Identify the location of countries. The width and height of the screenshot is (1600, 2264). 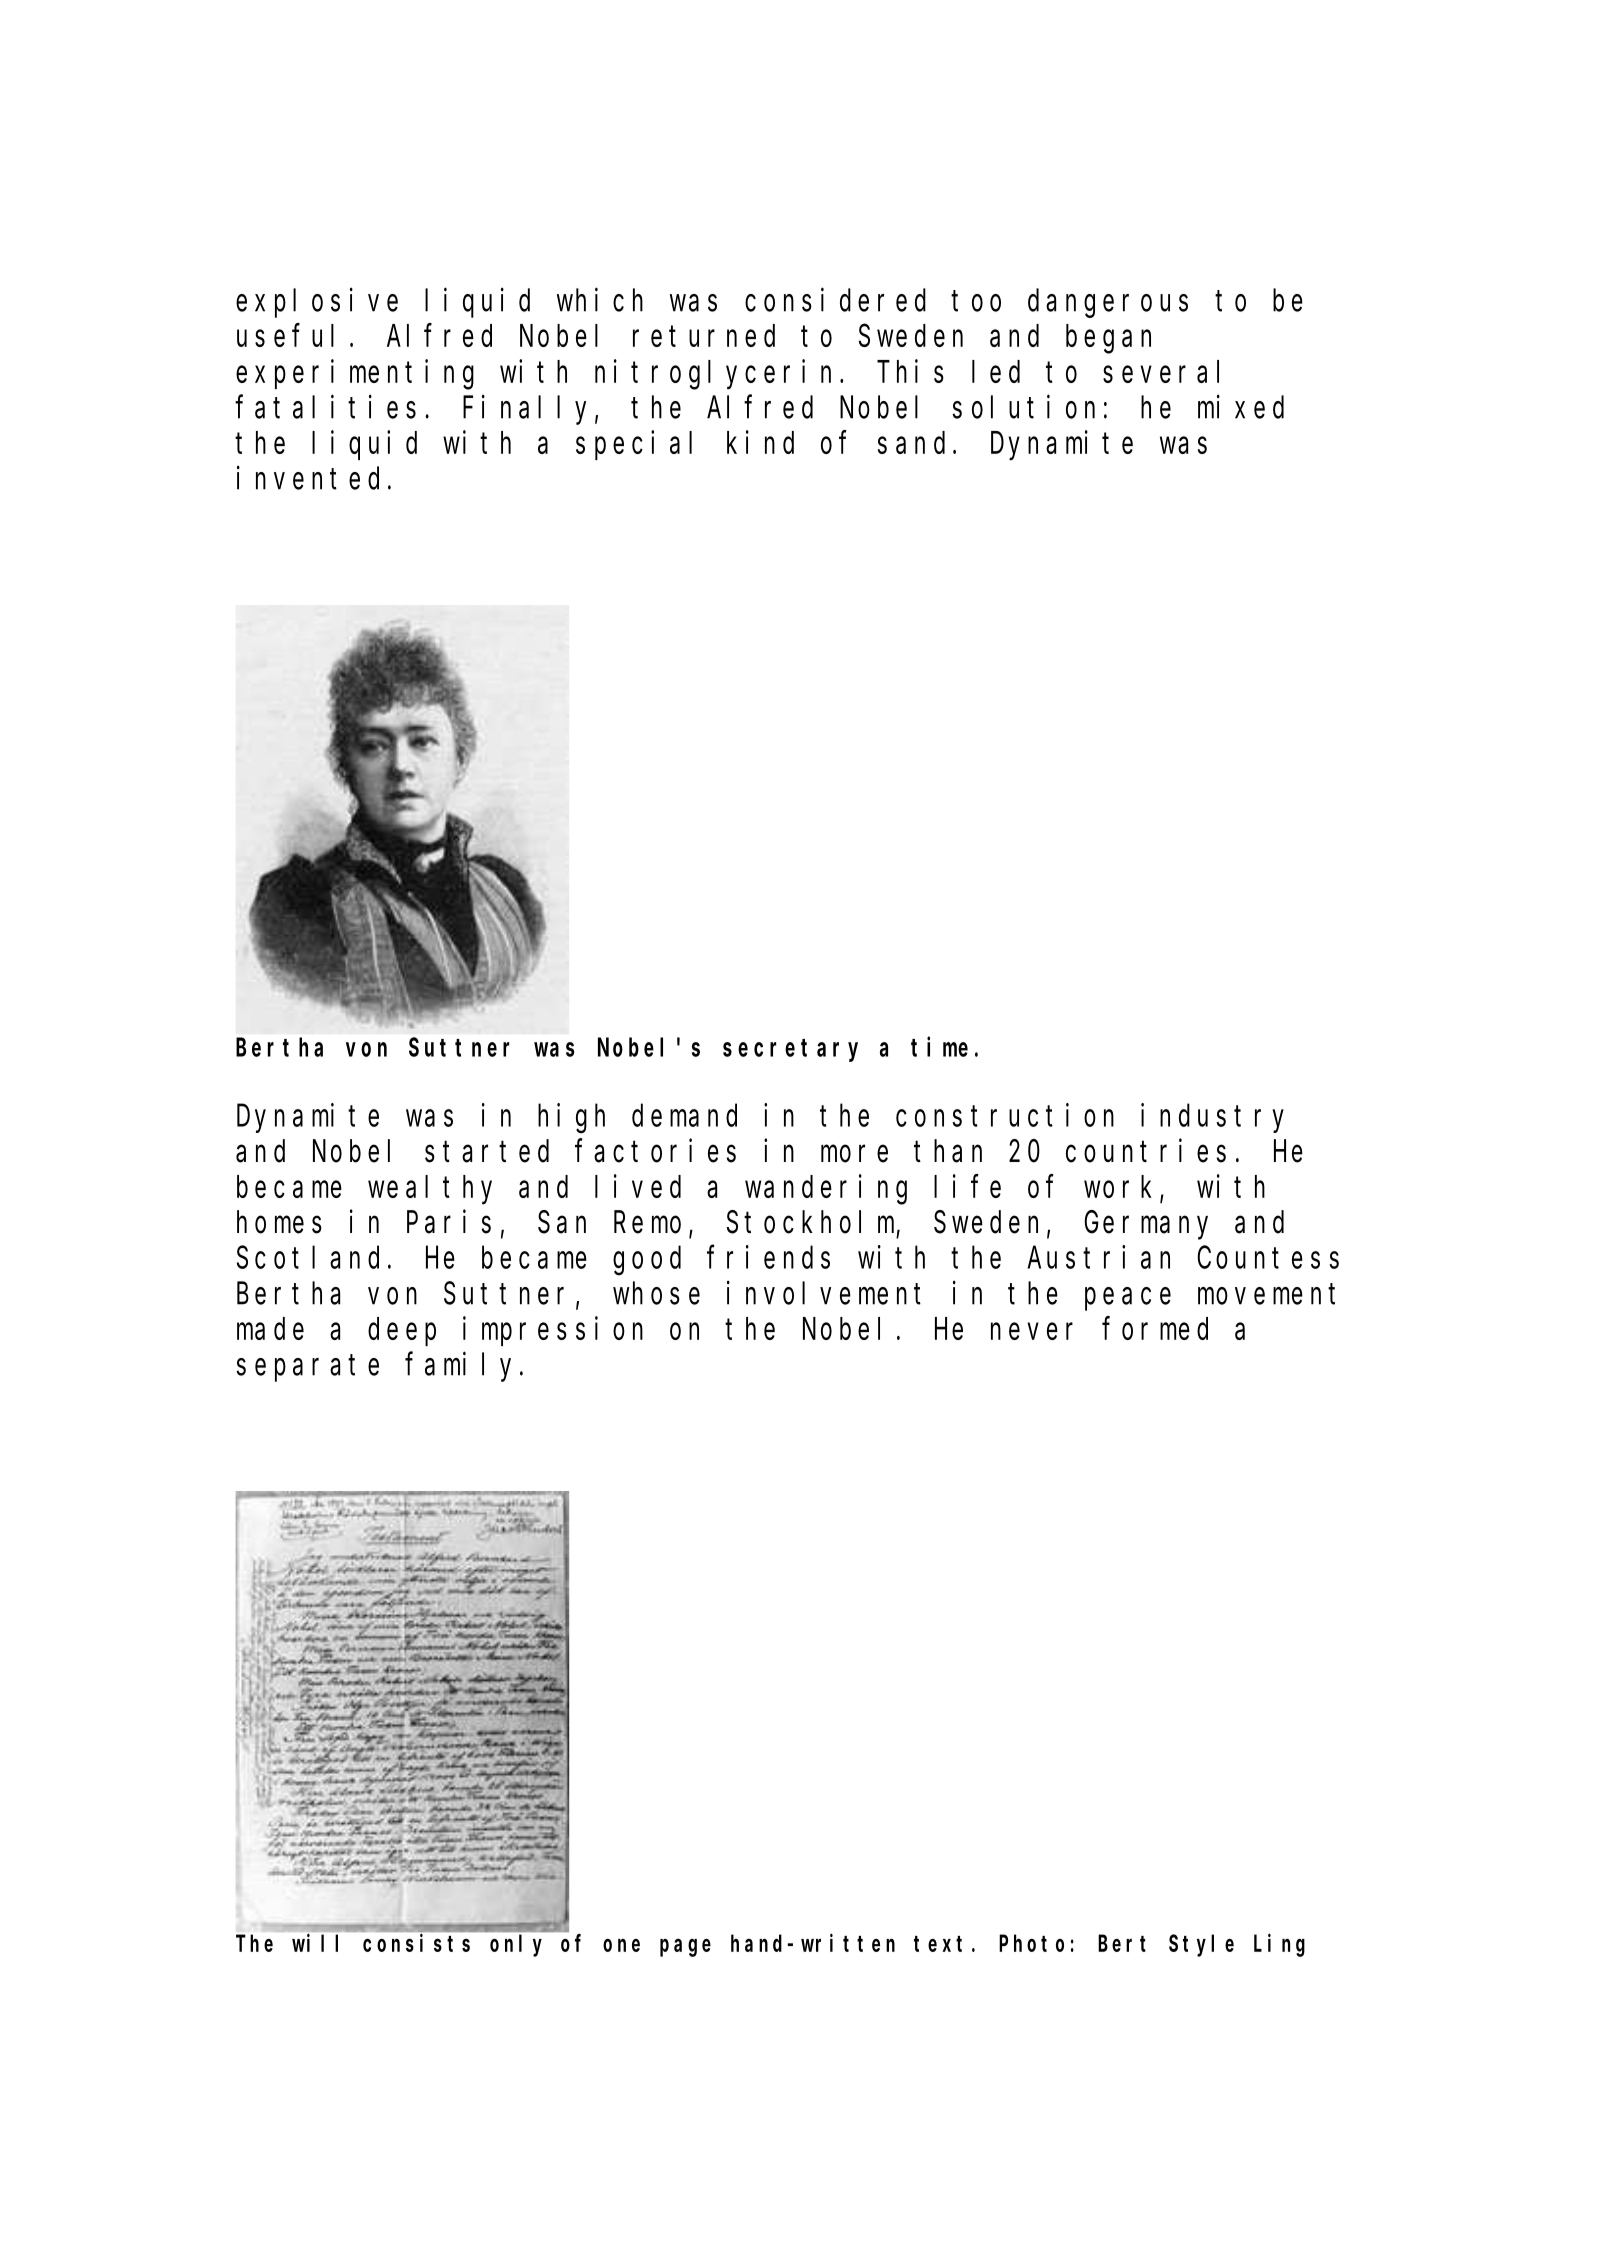
(1146, 1151).
